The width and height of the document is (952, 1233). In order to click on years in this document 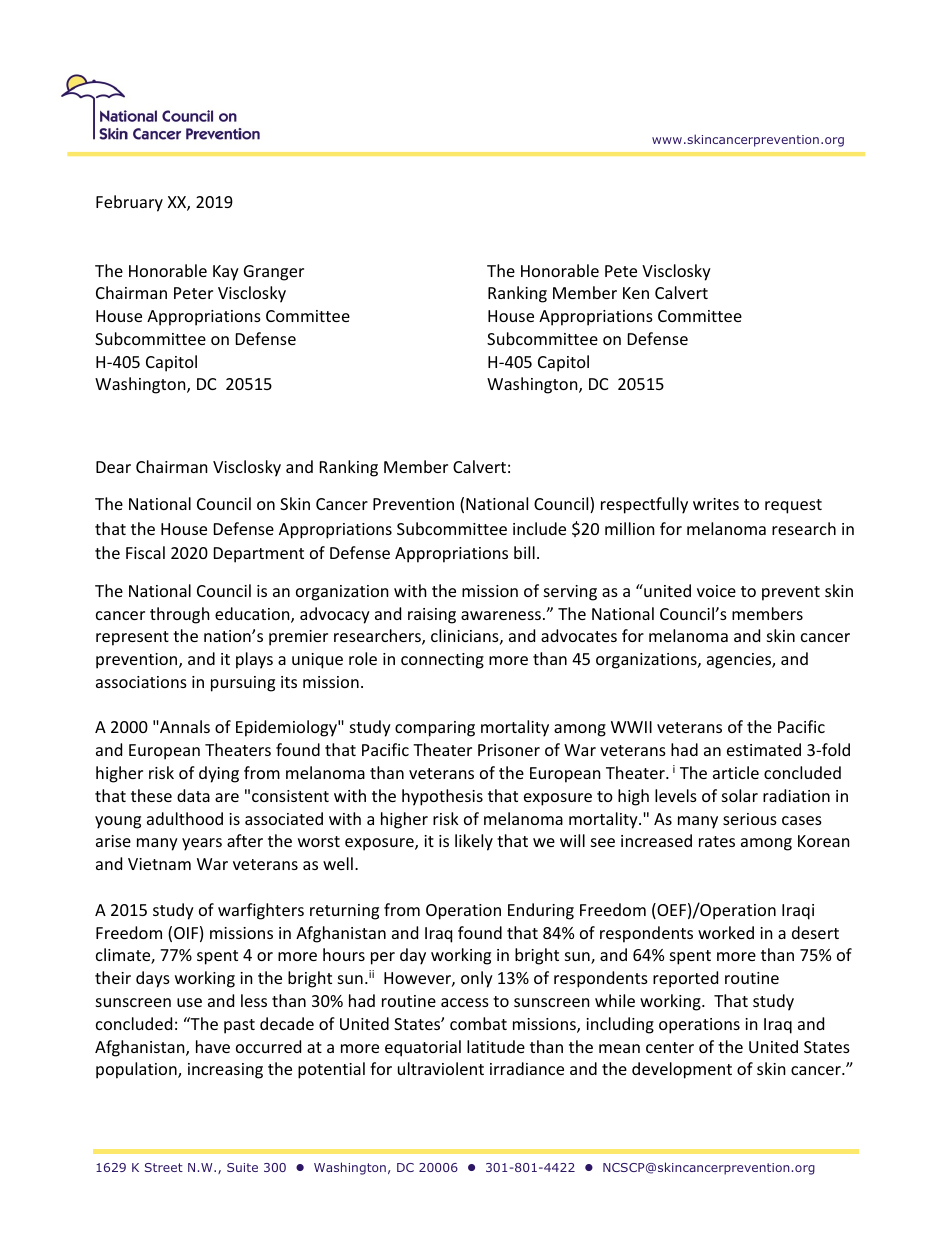, I will do `click(202, 844)`.
